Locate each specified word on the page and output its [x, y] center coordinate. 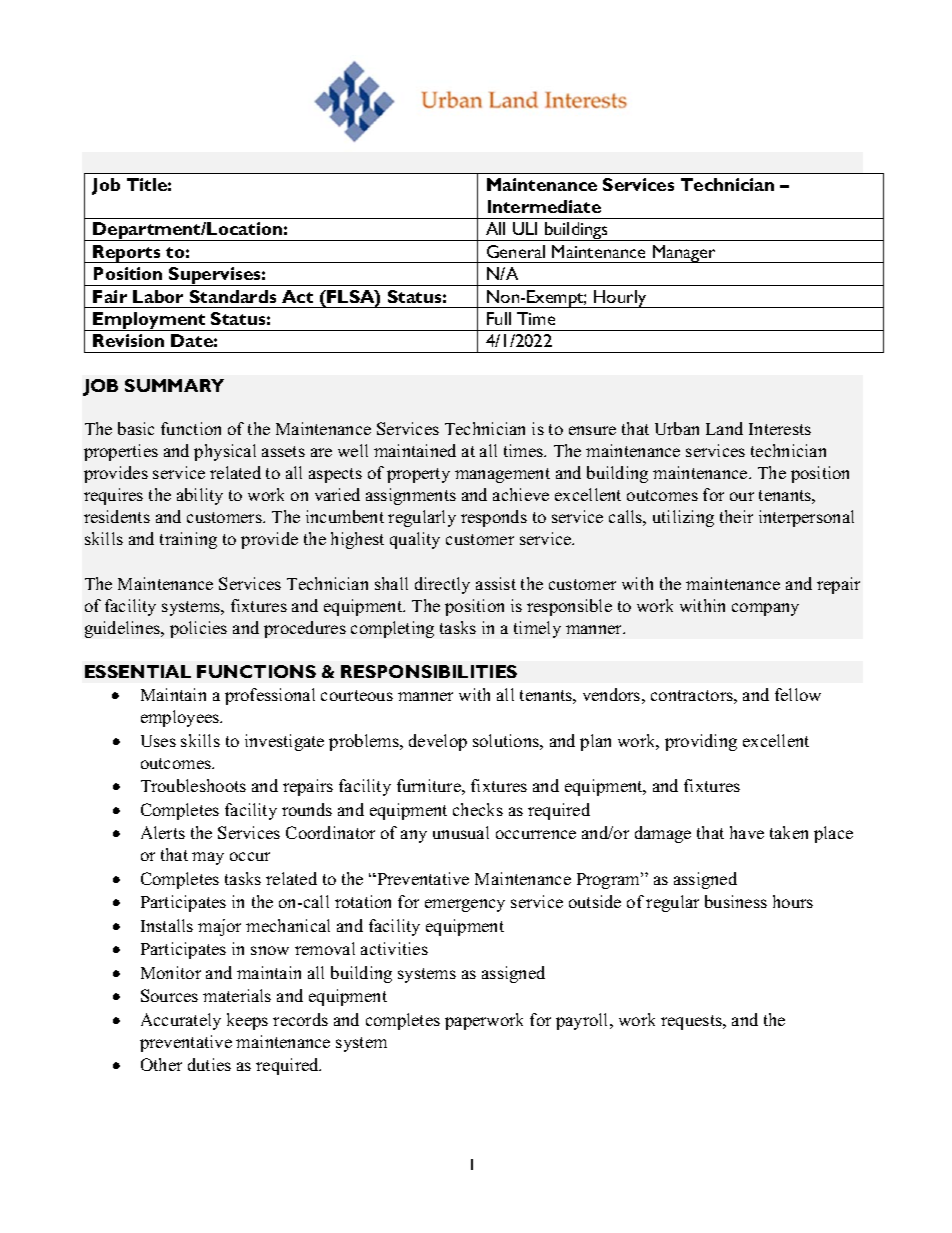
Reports [127, 254]
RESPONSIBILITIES [429, 671]
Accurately [181, 1021]
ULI [525, 228]
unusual [461, 832]
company [765, 609]
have [747, 832]
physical [225, 452]
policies [198, 629]
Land [724, 428]
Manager [685, 254]
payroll [583, 1021]
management [502, 475]
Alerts [163, 832]
